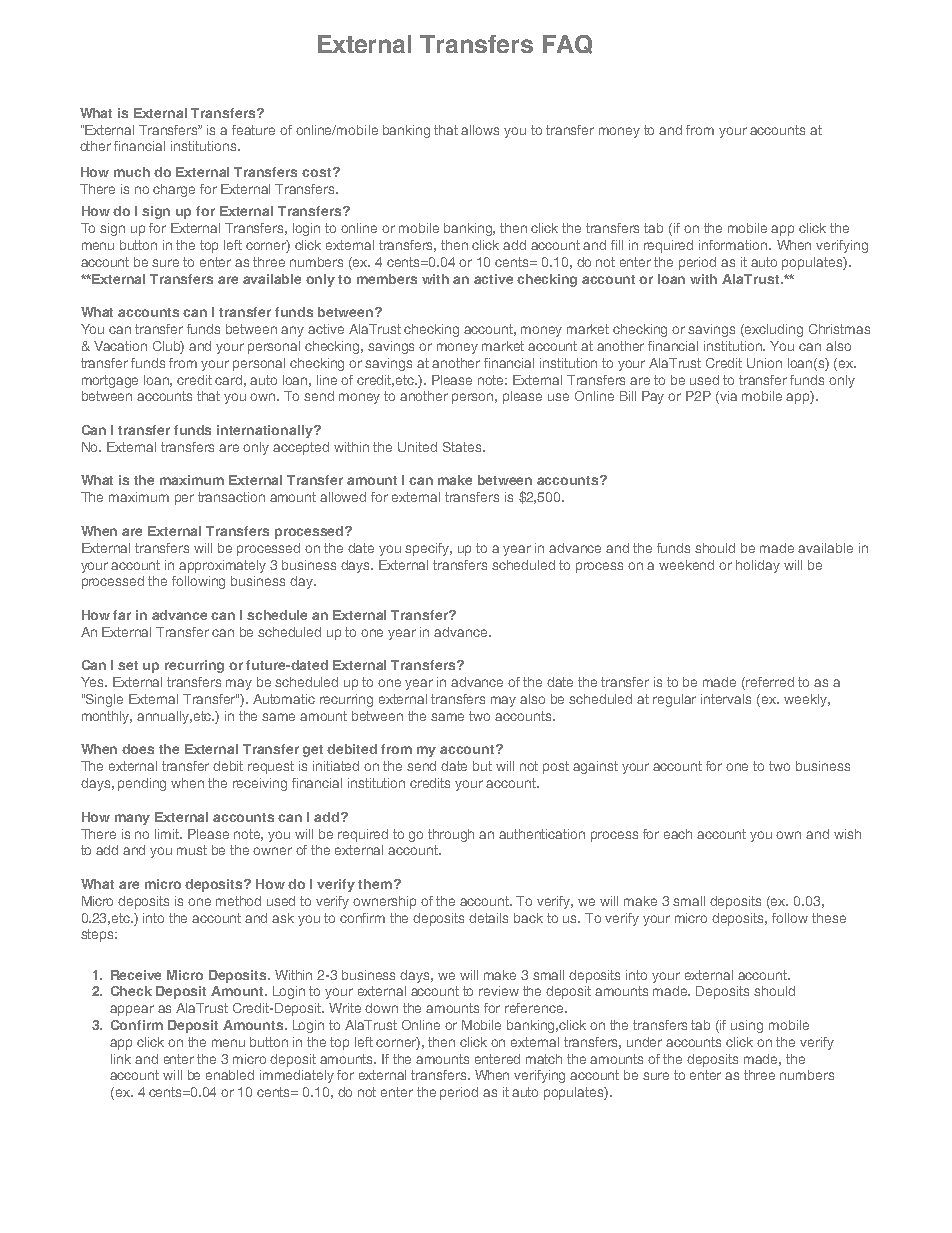 Image resolution: width=952 pixels, height=1233 pixels. Describe the element at coordinates (222, 566) in the page. I see `approximately` at that location.
